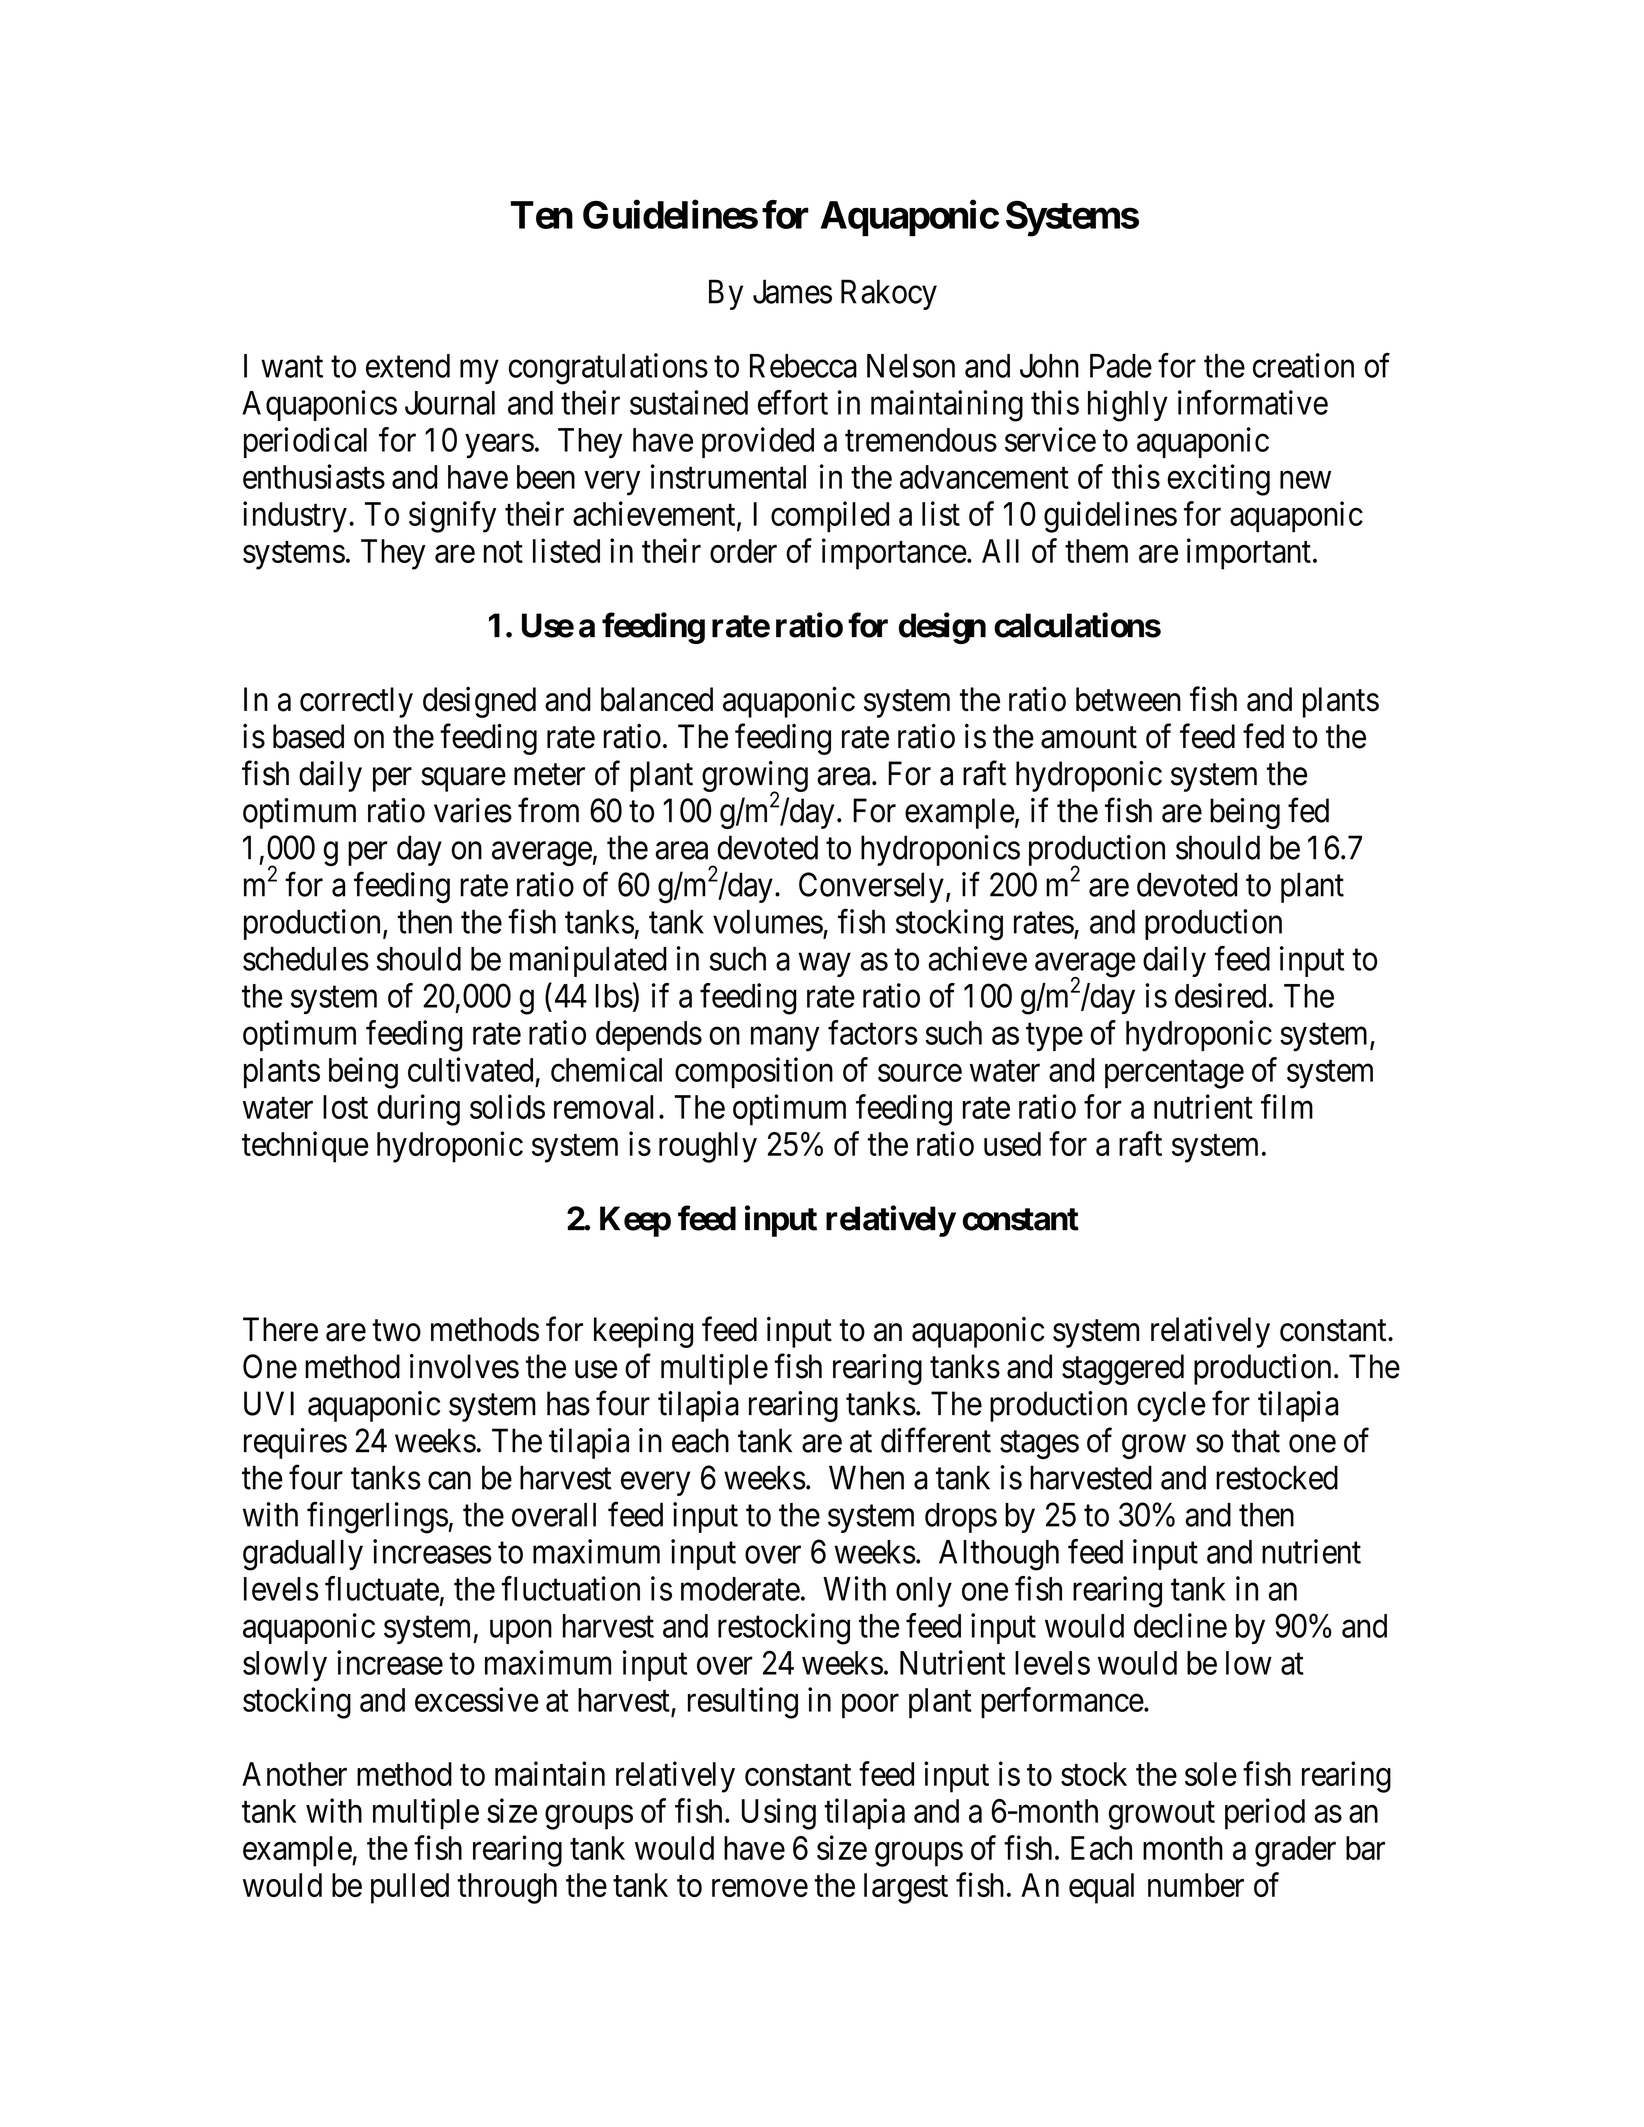 This image has width=1644, height=2127. Describe the element at coordinates (1128, 699) in the image. I see `between` at that location.
